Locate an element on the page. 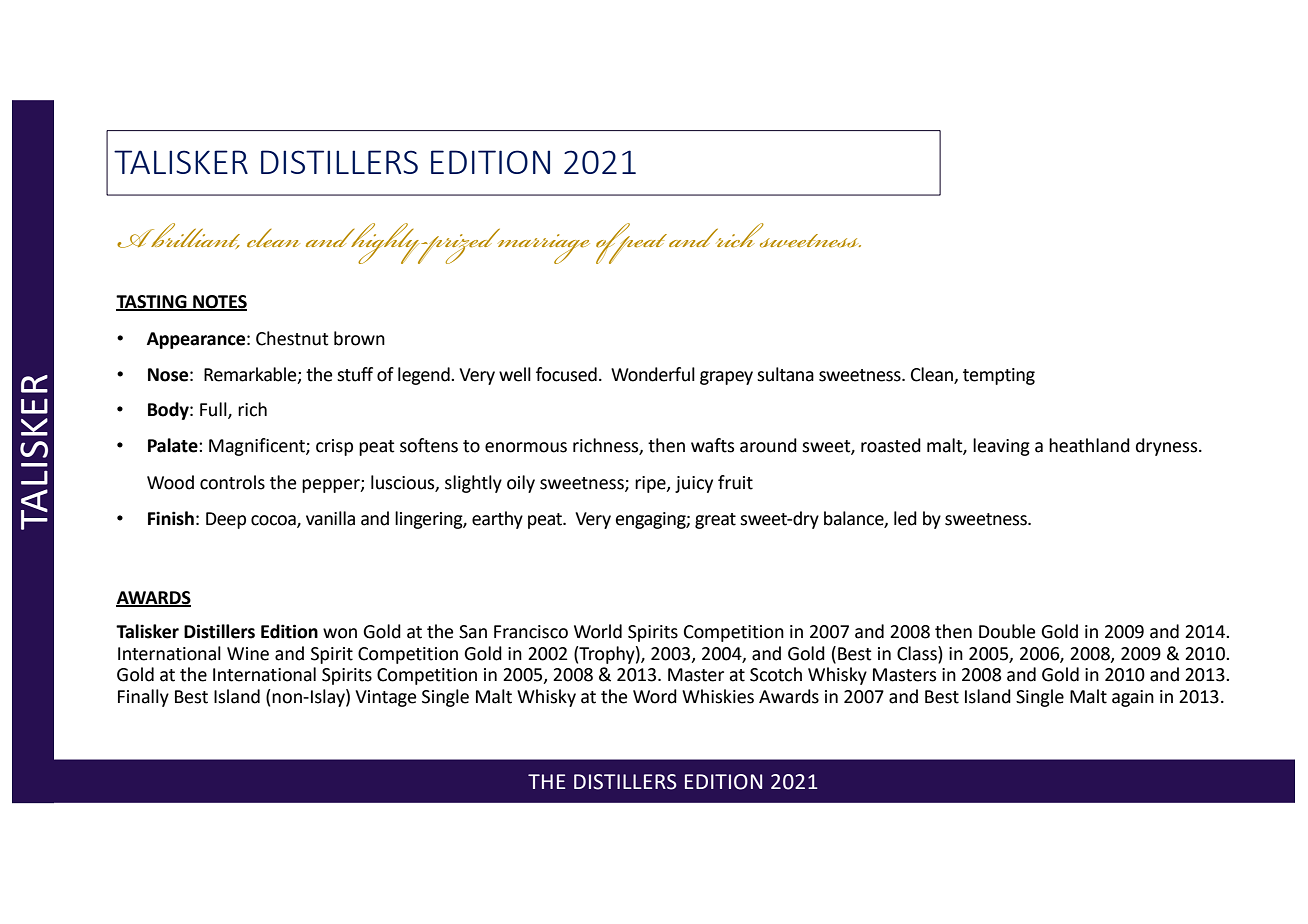 The image size is (1308, 924). brilliant is located at coordinates (194, 236).
